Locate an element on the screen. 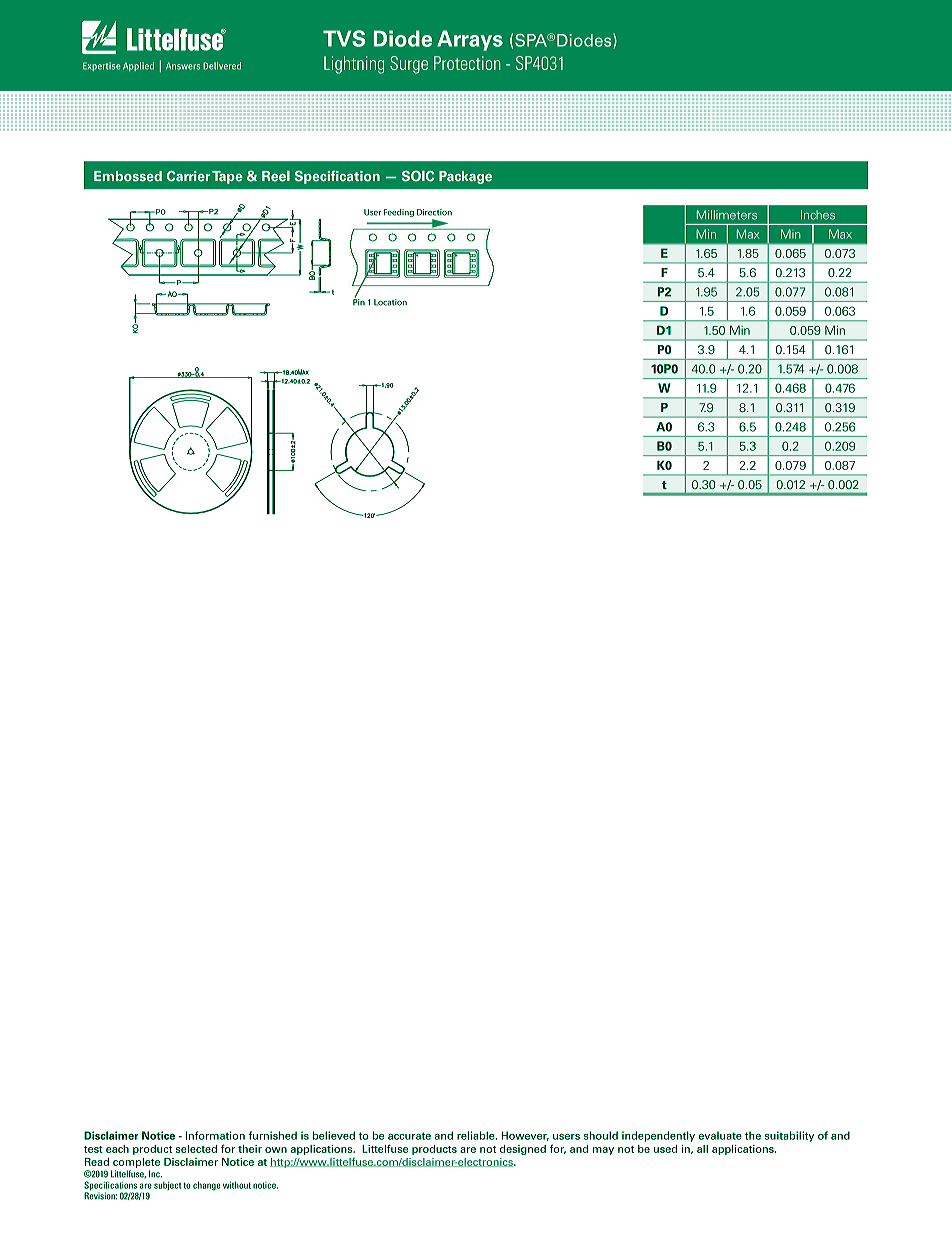  Pin is located at coordinates (359, 301).
